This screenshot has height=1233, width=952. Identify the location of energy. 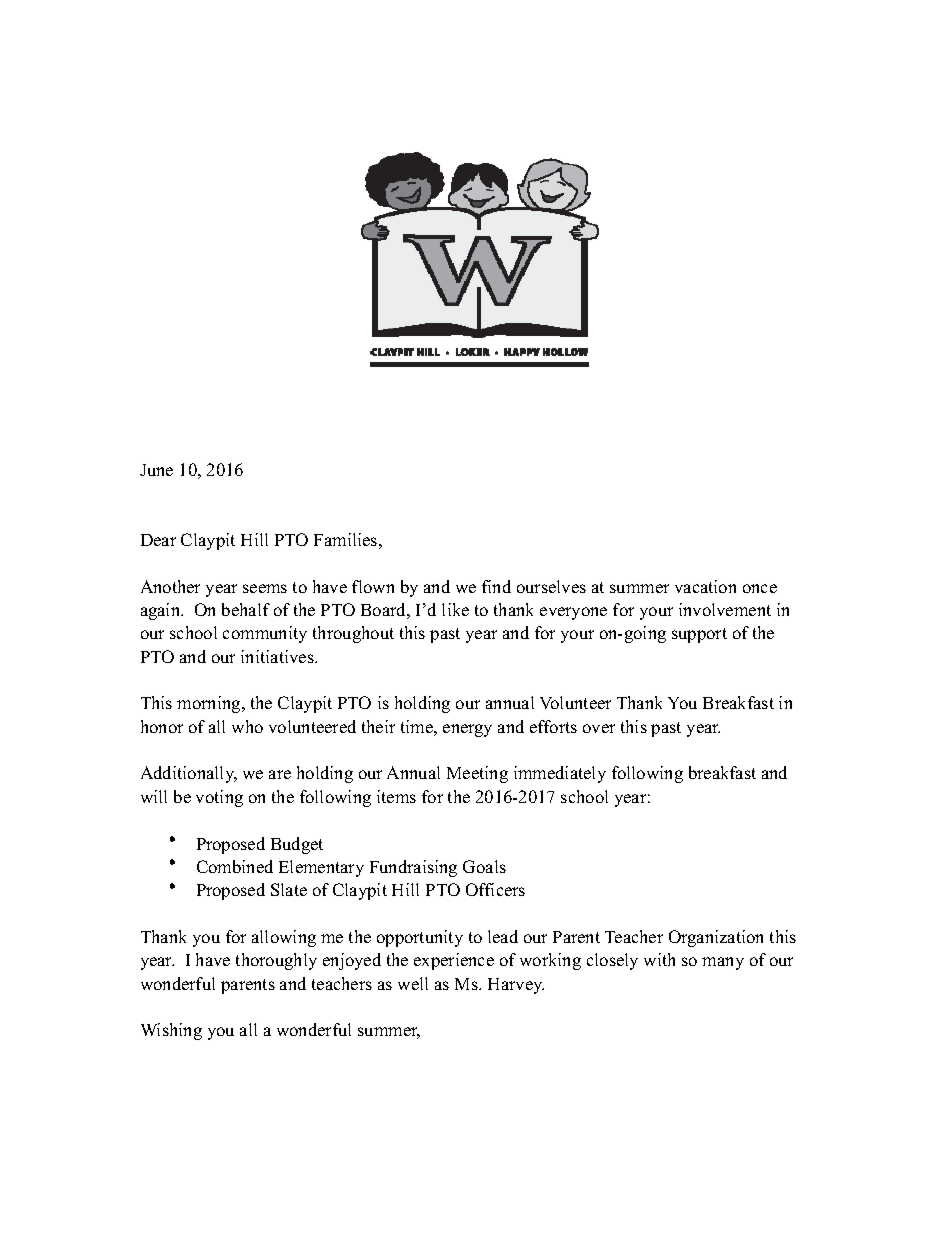
(467, 730).
